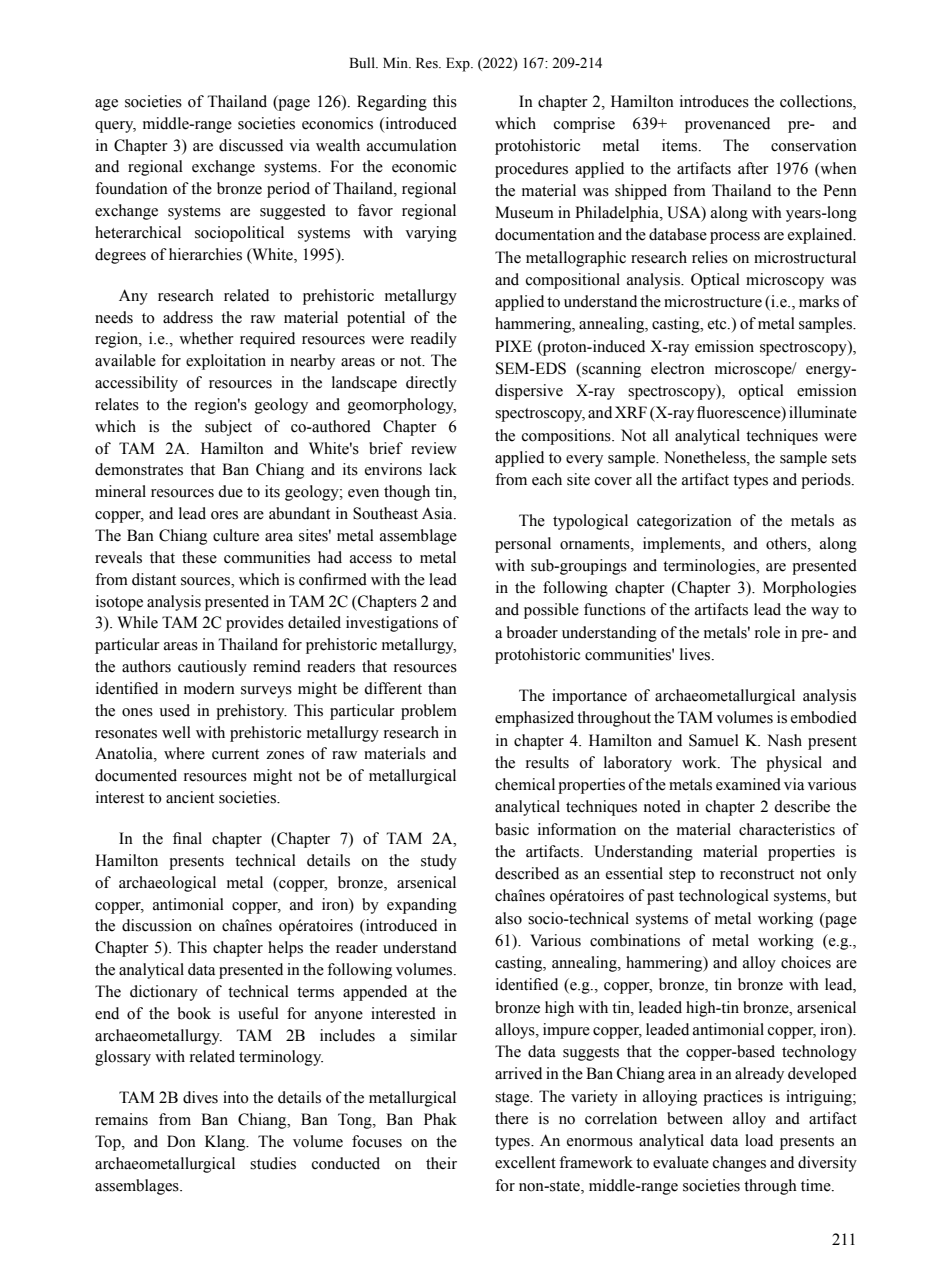 The width and height of the screenshot is (952, 1286). I want to click on introduces, so click(714, 101).
